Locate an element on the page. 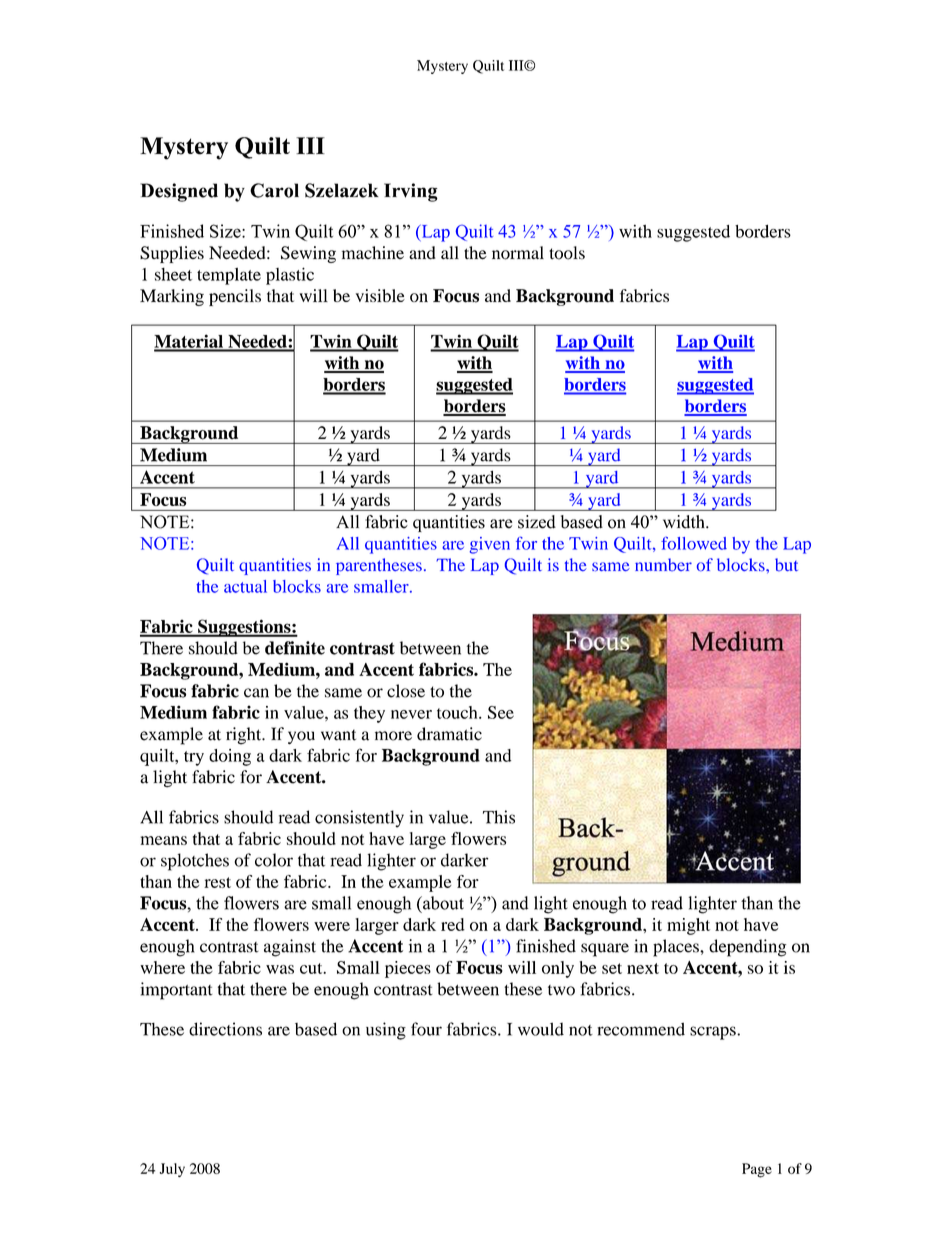 This image has width=952, height=1233. width is located at coordinates (685, 522).
